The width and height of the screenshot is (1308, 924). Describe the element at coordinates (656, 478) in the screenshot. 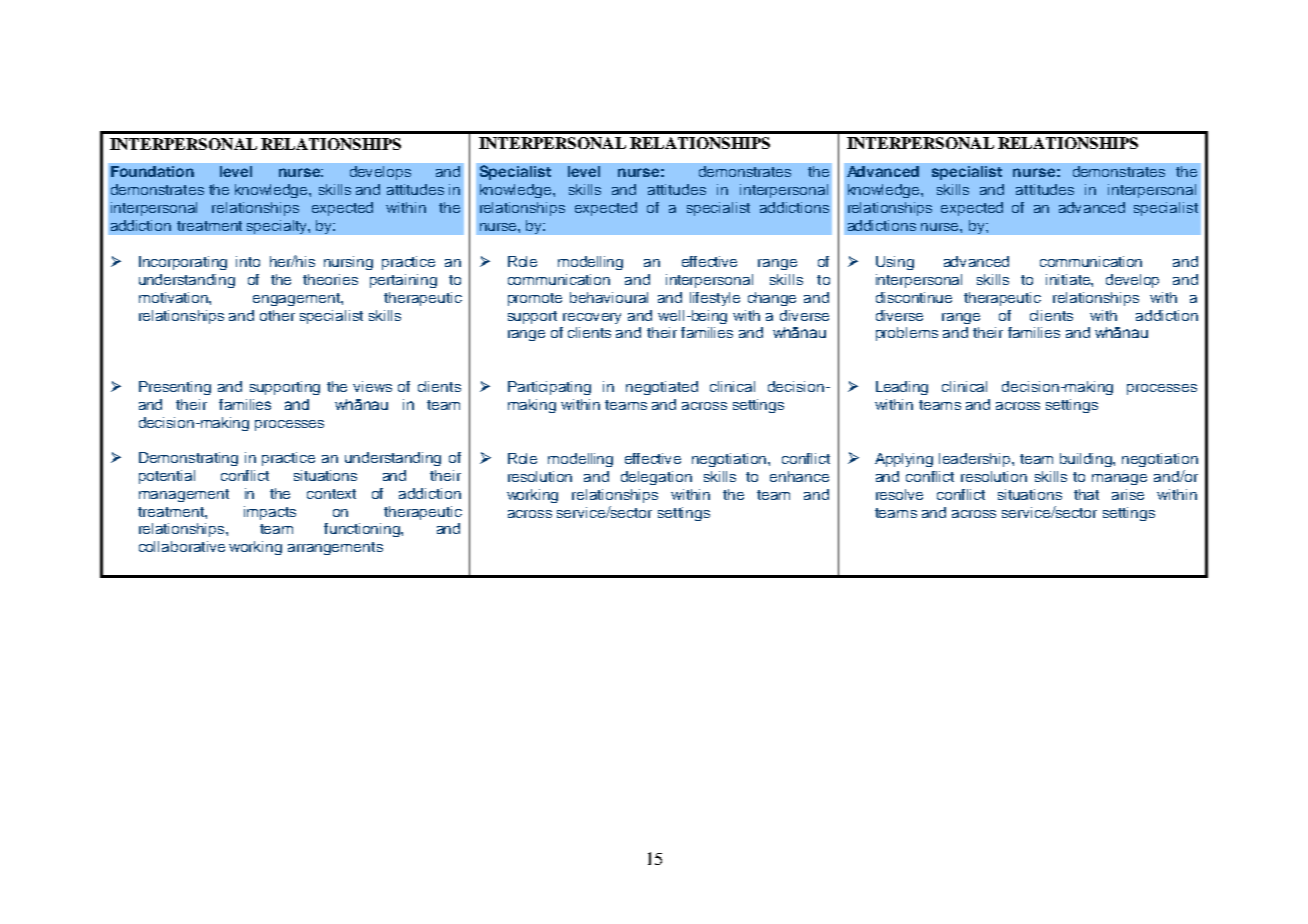

I see `delegation` at that location.
